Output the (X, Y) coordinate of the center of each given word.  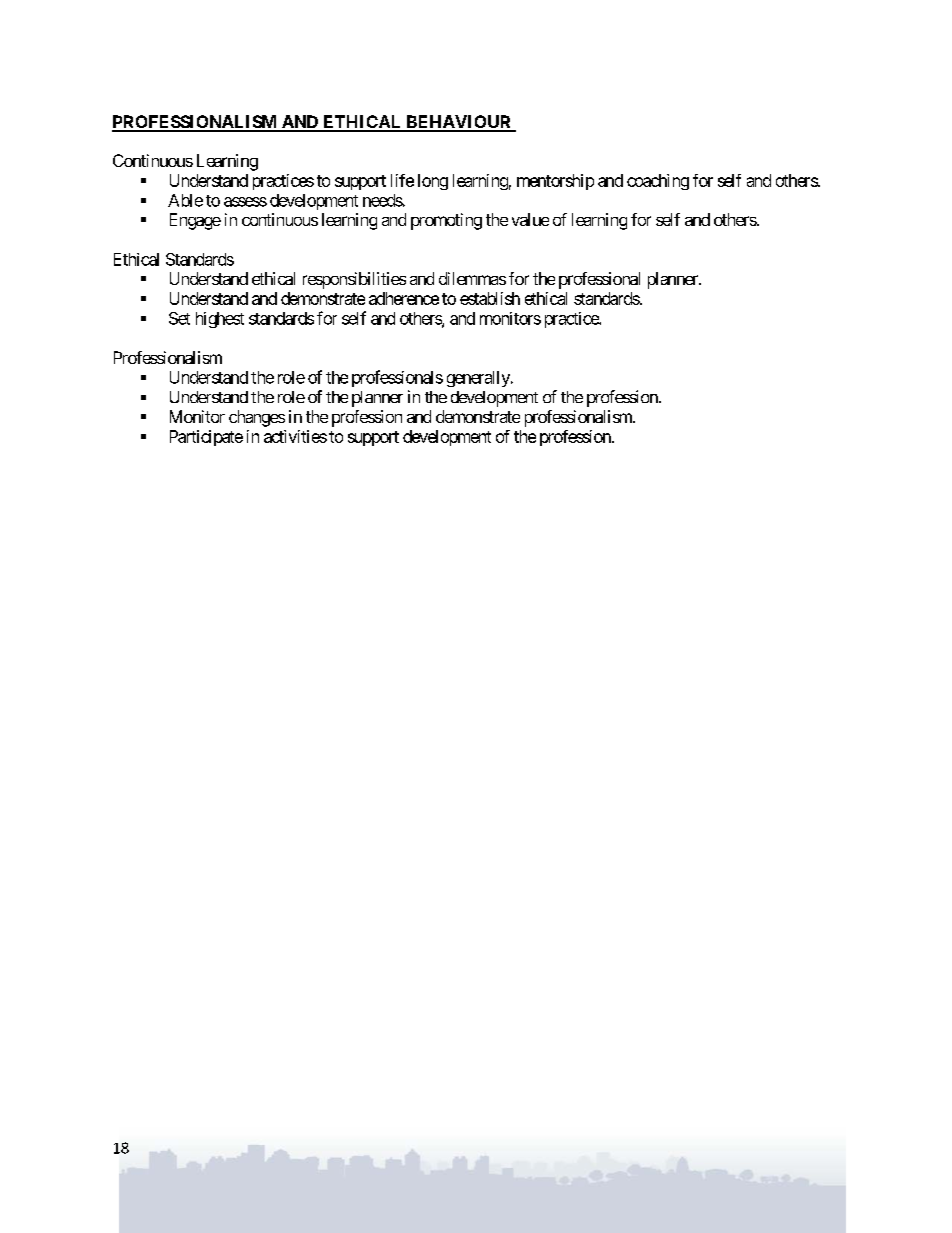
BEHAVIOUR (459, 123)
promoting (446, 221)
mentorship (555, 182)
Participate (206, 438)
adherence (404, 298)
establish (490, 298)
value (530, 219)
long (433, 182)
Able (185, 200)
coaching (658, 182)
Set (179, 318)
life (402, 180)
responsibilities (354, 280)
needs (383, 200)
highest (220, 320)
